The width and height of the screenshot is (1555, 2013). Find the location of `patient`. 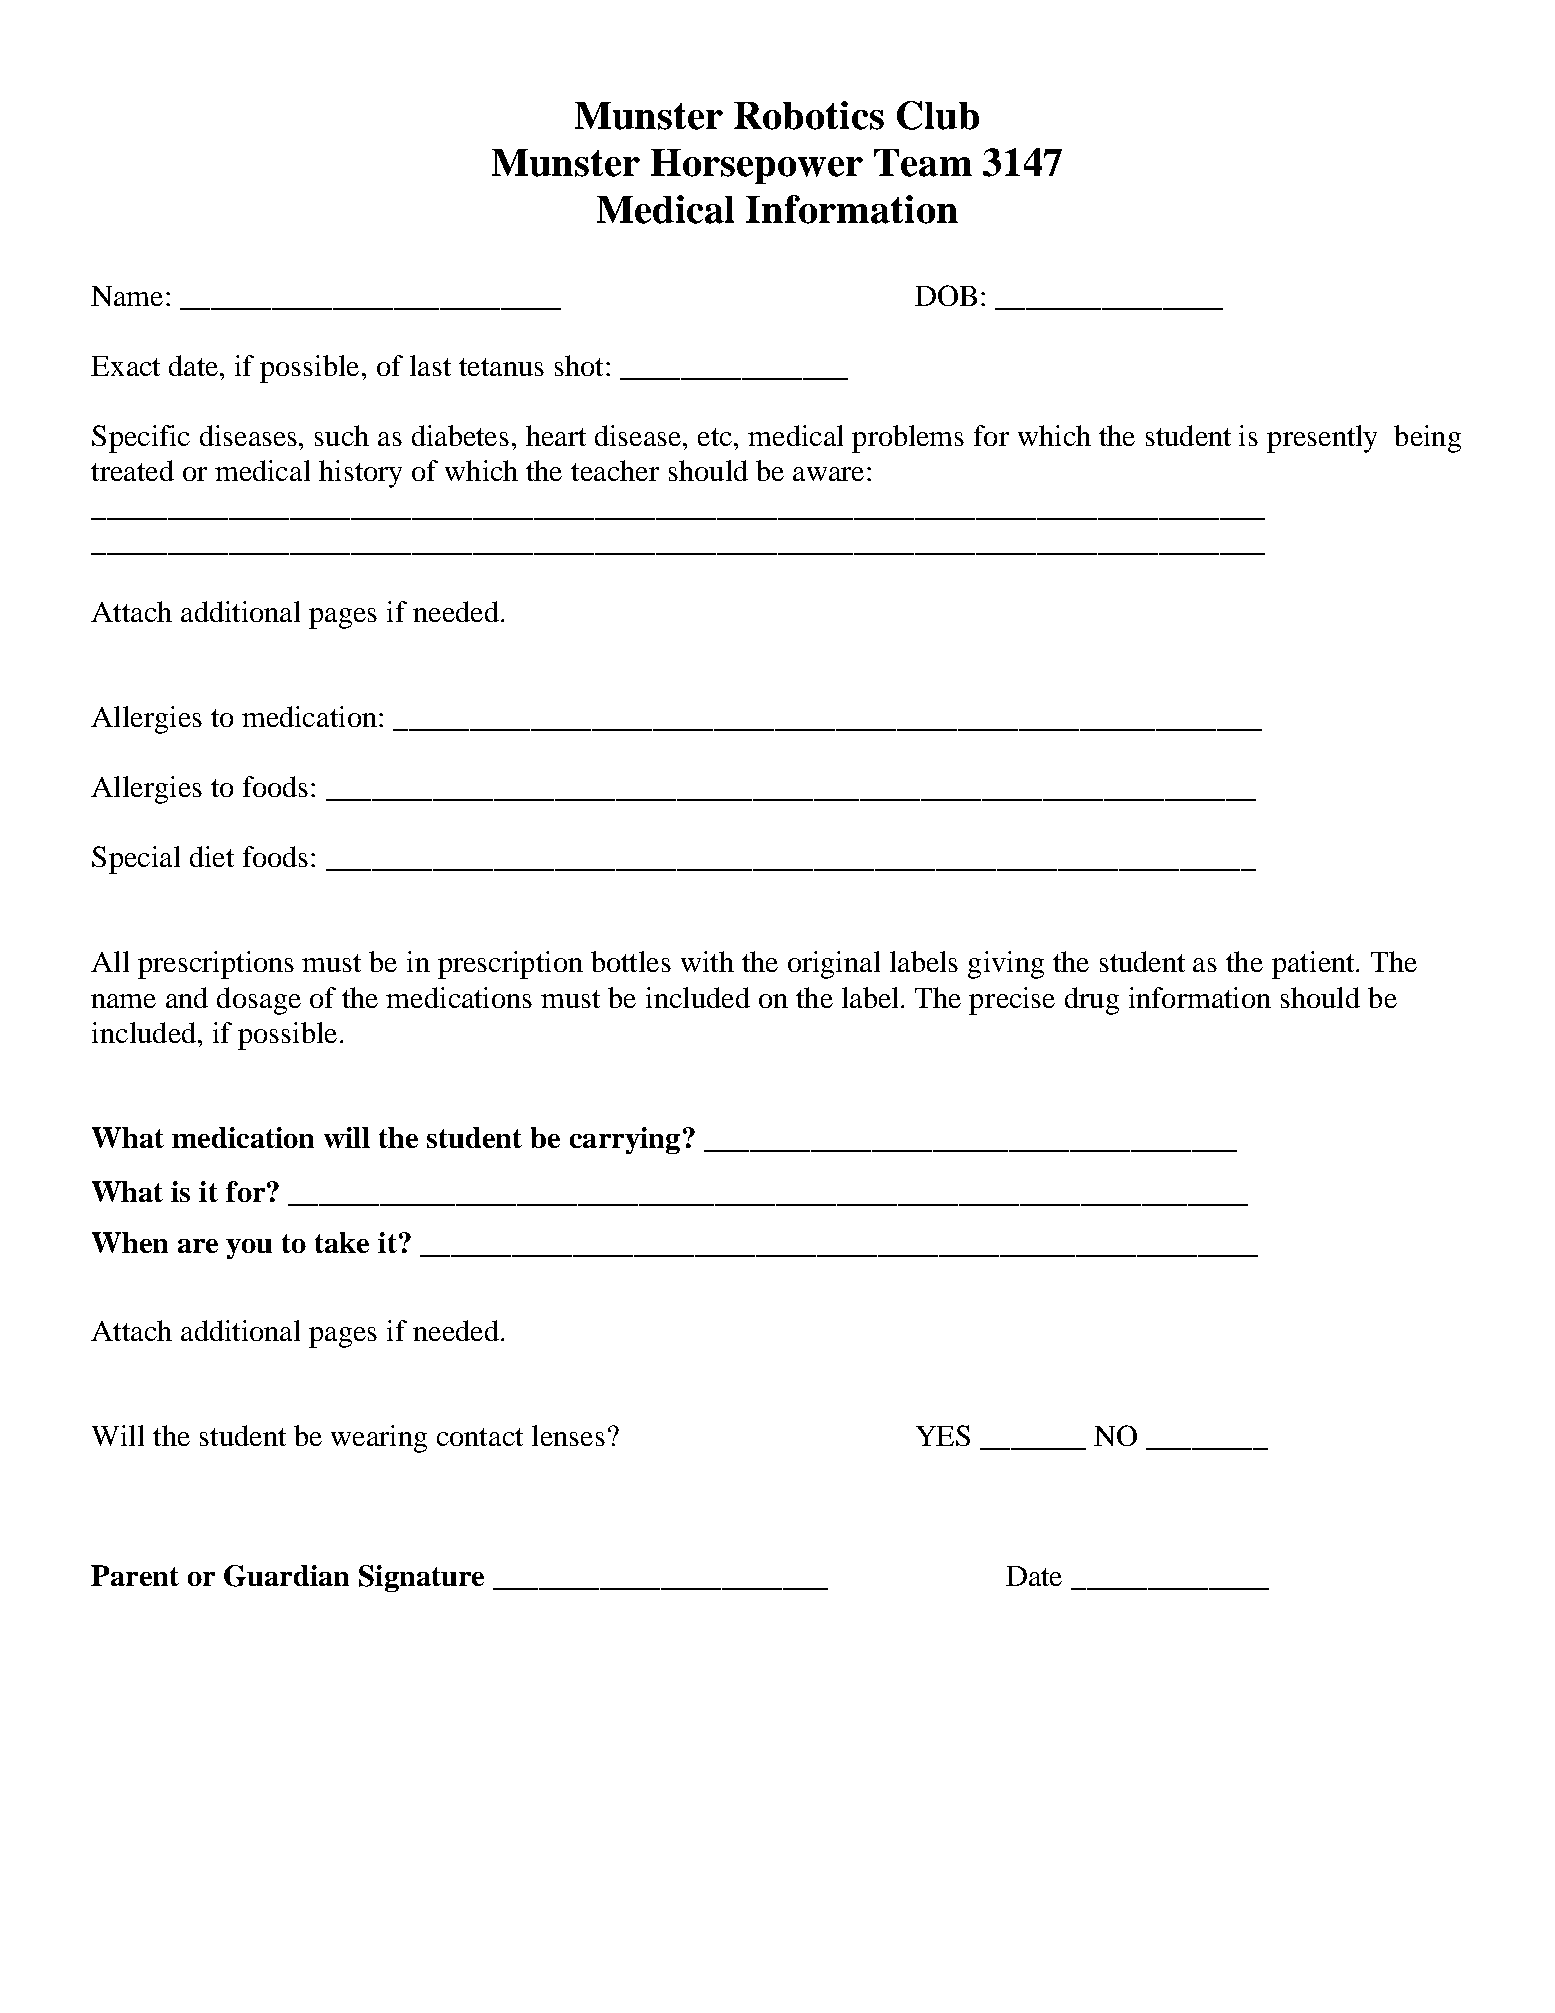

patient is located at coordinates (1314, 965).
